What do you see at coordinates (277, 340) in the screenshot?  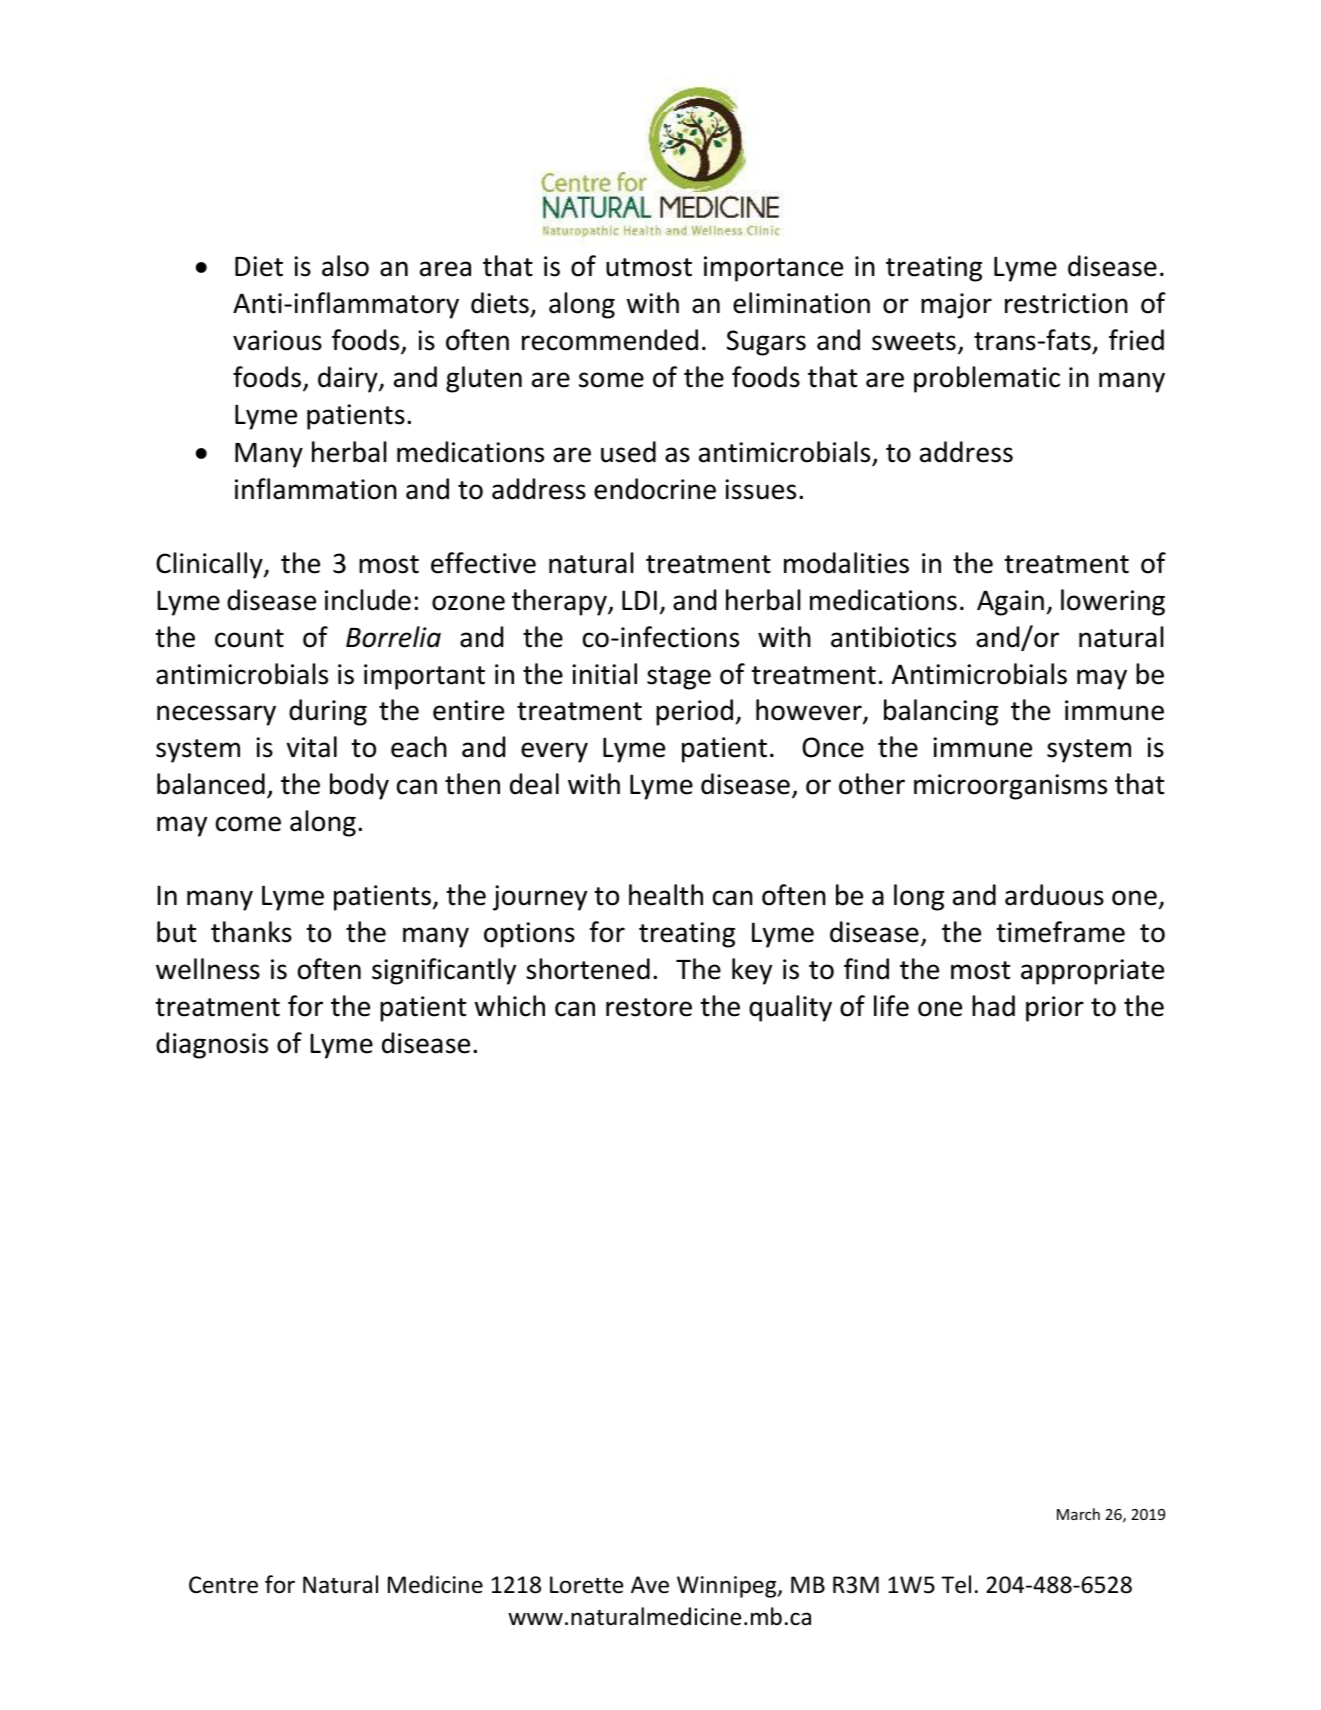 I see `various` at bounding box center [277, 340].
